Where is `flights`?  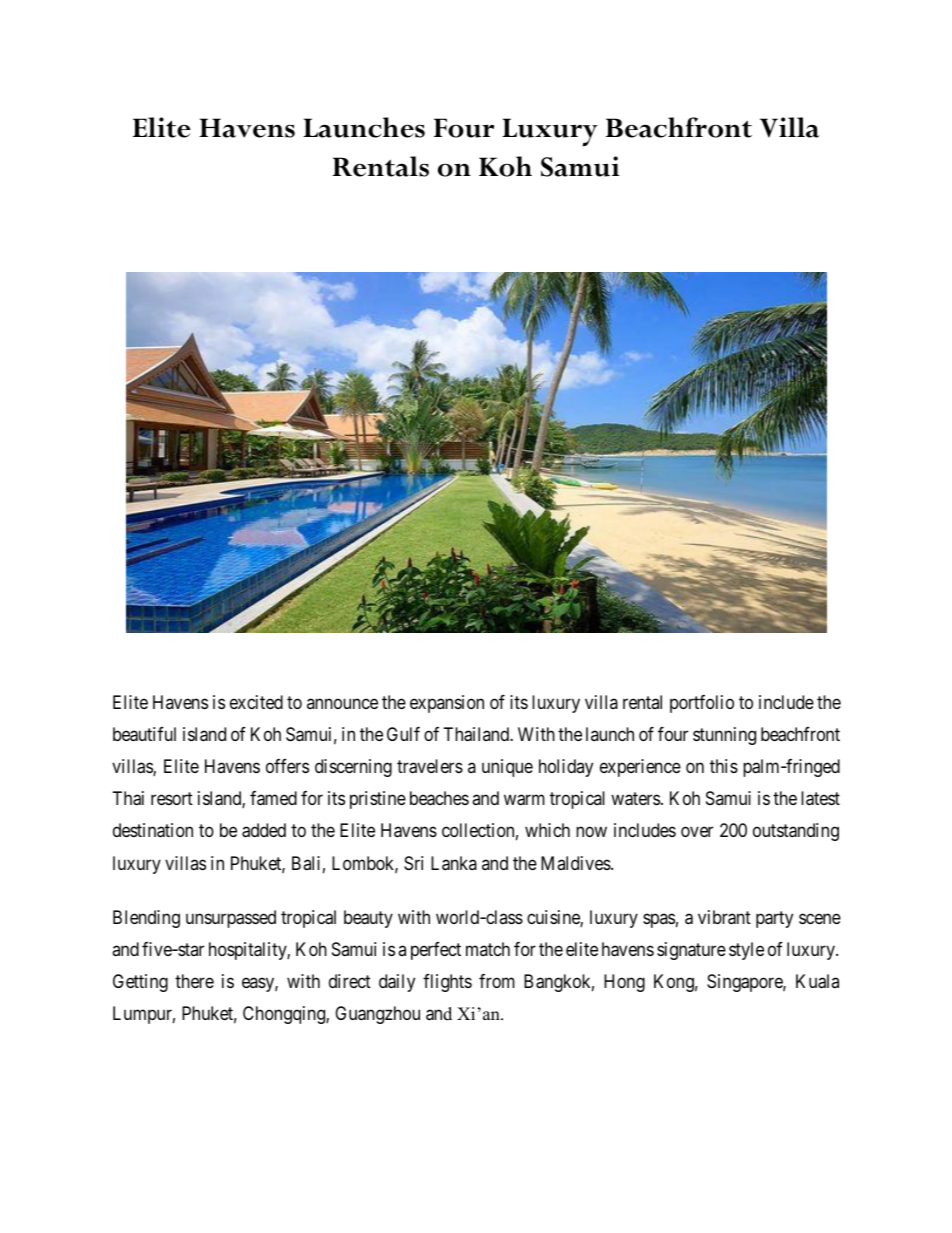
flights is located at coordinates (447, 983).
